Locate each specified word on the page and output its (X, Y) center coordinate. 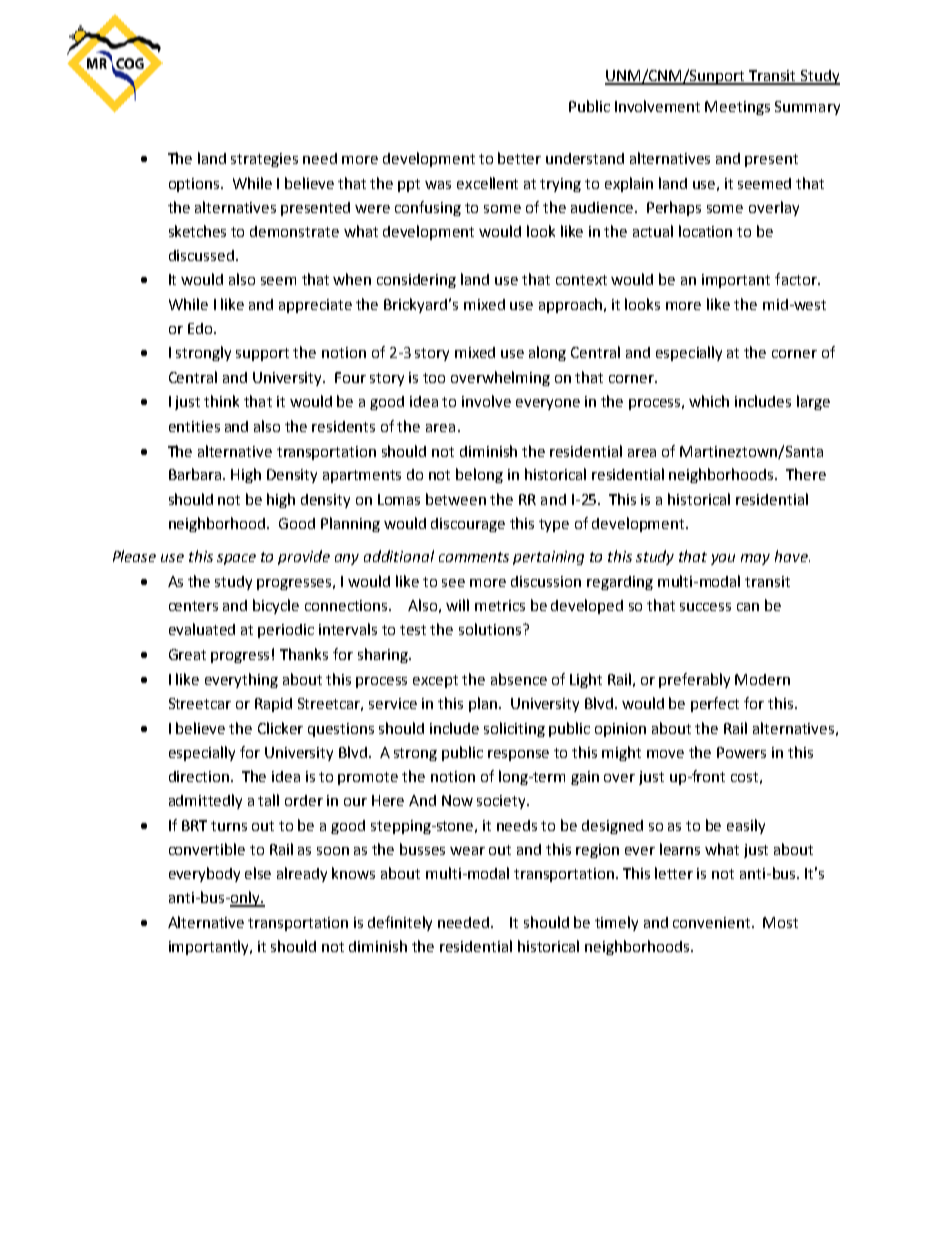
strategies (264, 160)
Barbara (196, 474)
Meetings (737, 108)
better (519, 158)
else (258, 873)
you (723, 559)
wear (467, 851)
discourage (468, 525)
